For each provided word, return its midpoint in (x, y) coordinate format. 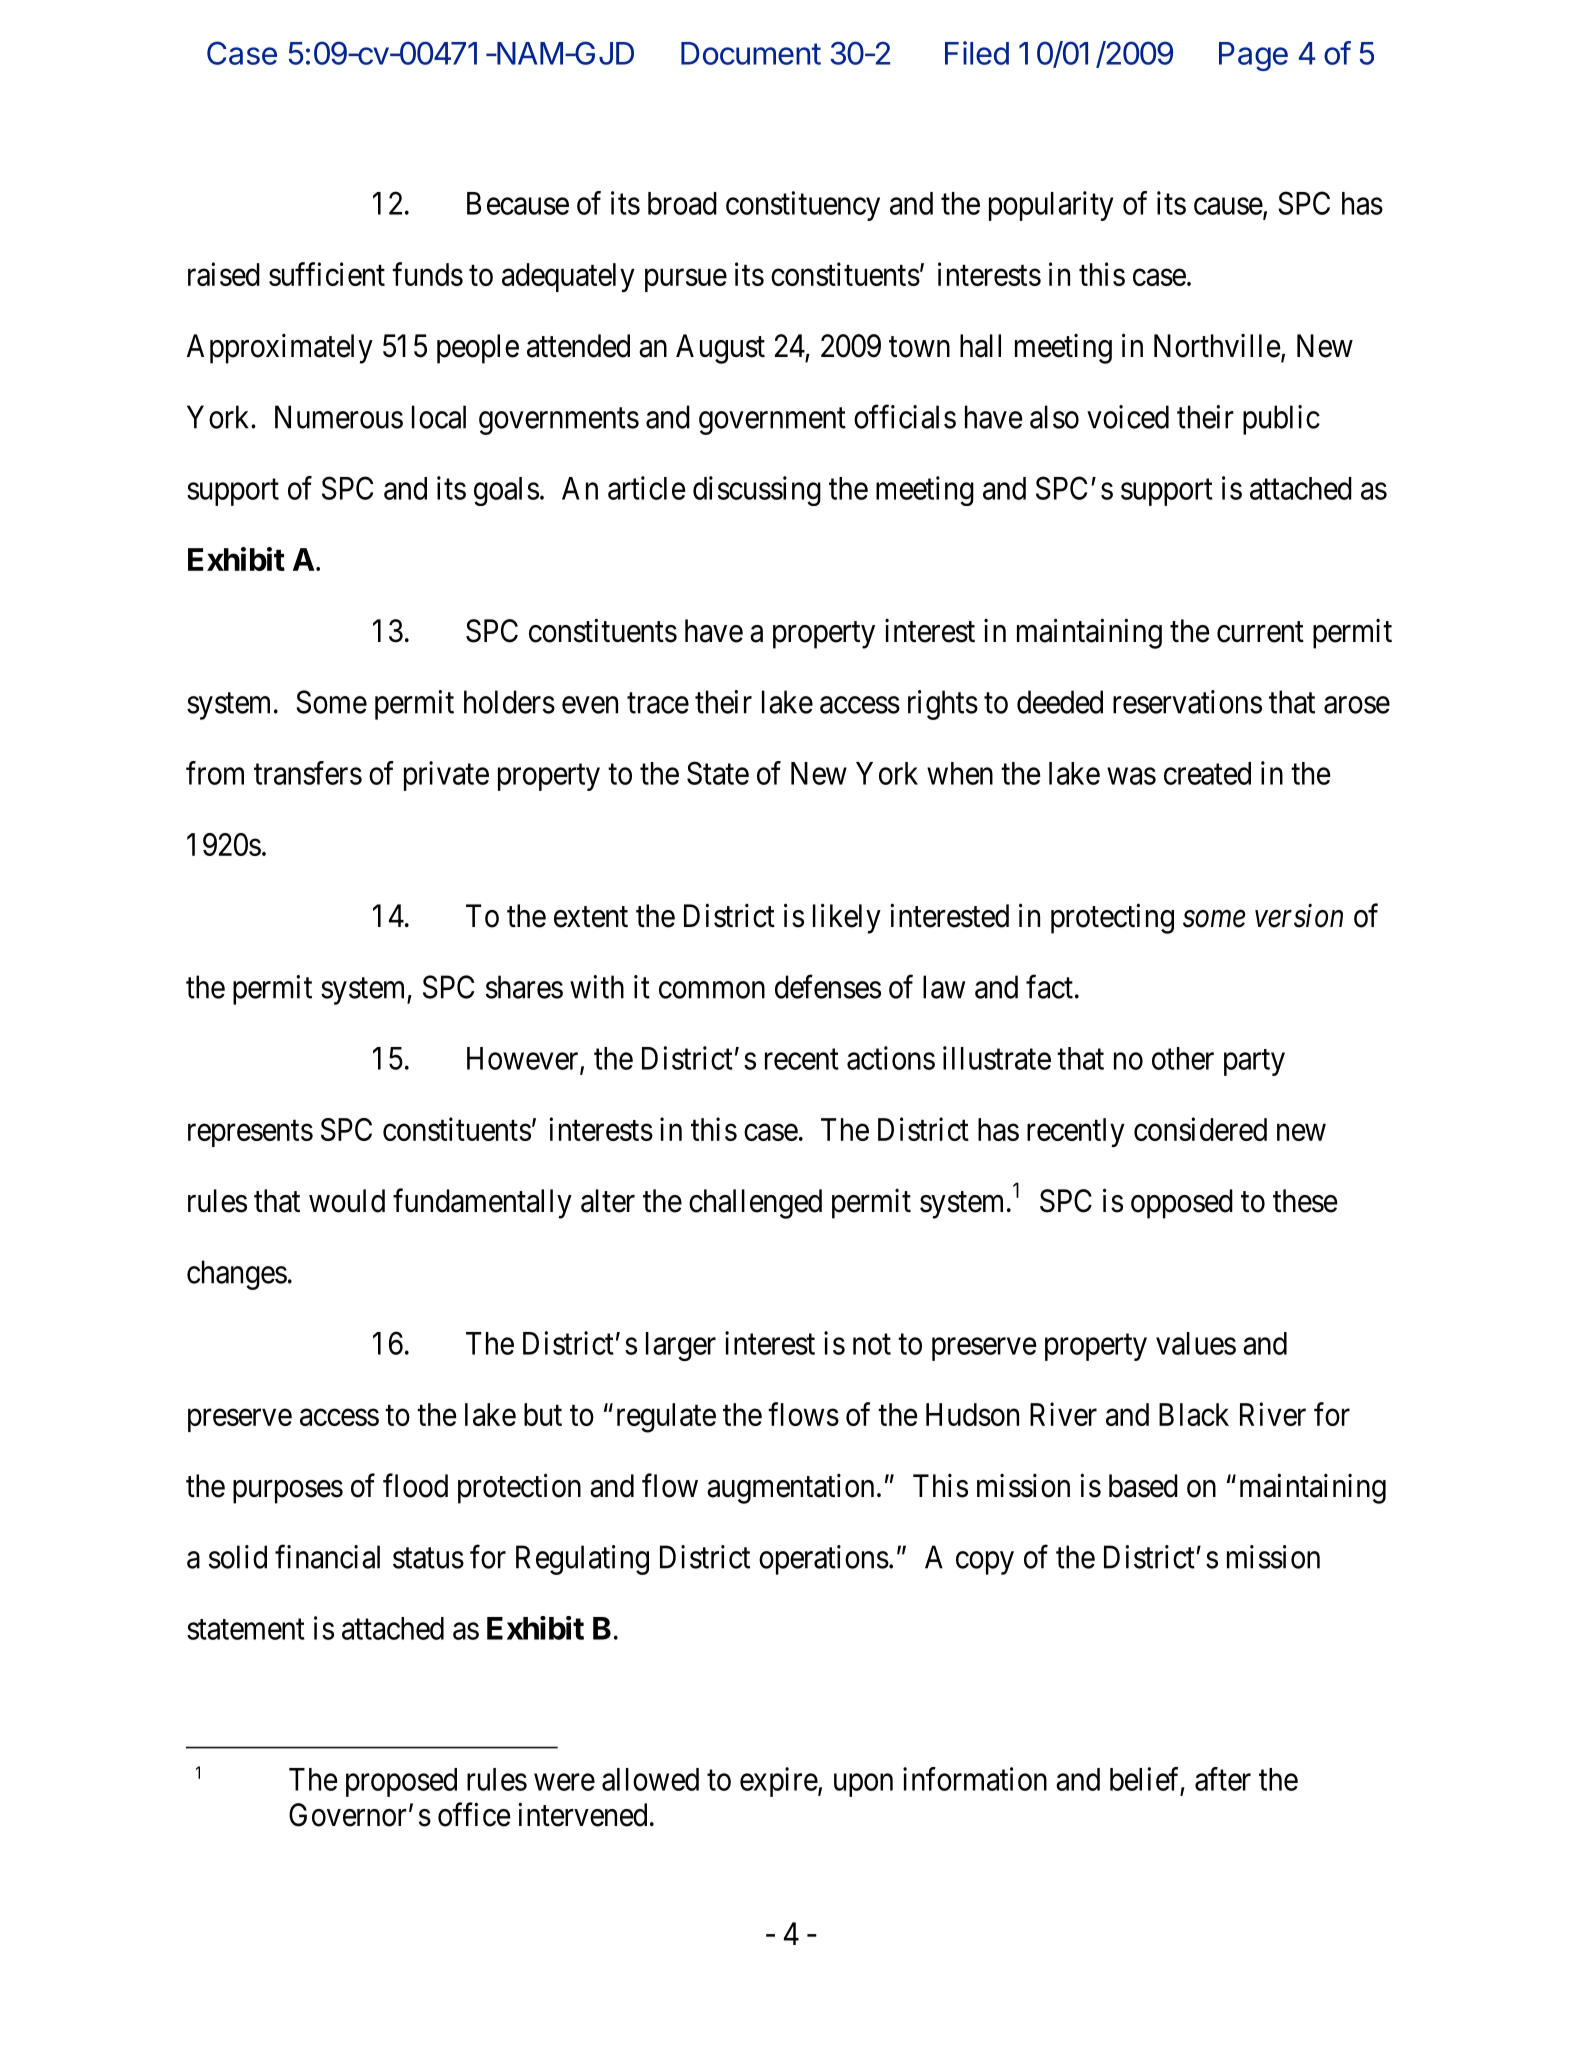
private (446, 776)
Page (1253, 56)
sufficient (327, 274)
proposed (401, 1782)
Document (751, 53)
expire (779, 1782)
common (712, 990)
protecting (1112, 918)
